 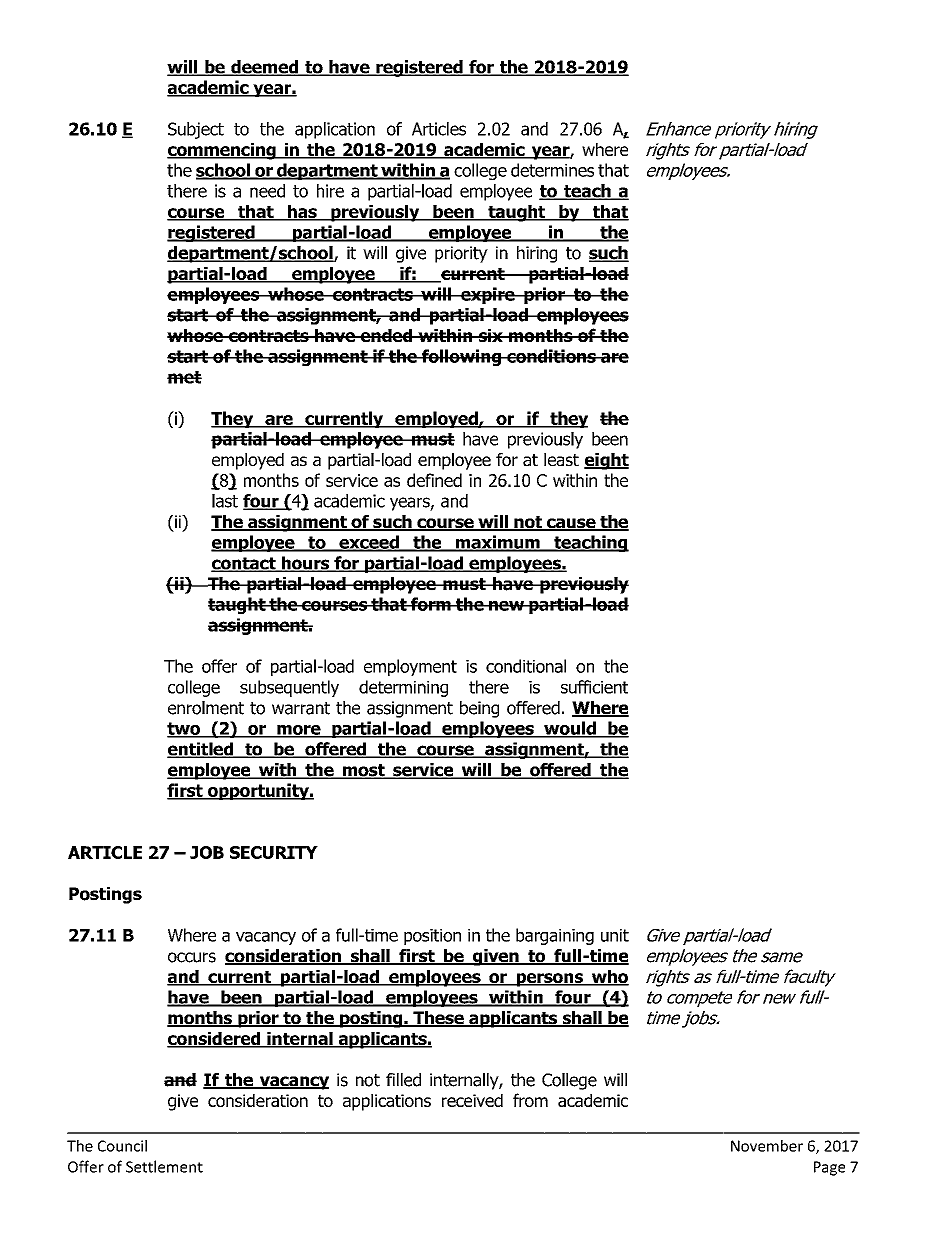 What do you see at coordinates (184, 377) in the page?
I see `met` at bounding box center [184, 377].
